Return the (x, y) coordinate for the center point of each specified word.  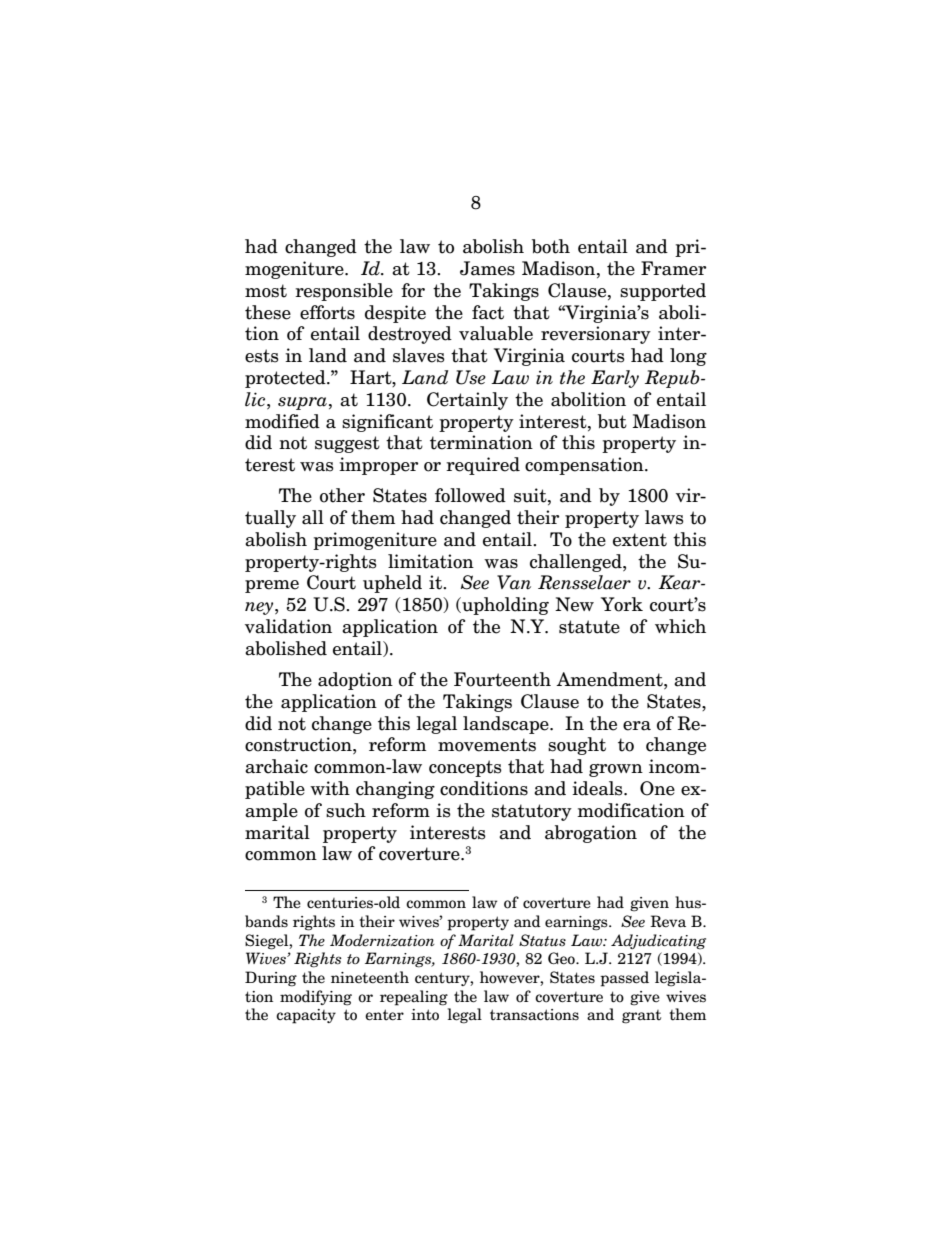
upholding (504, 606)
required (483, 466)
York (622, 604)
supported (663, 292)
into (425, 1015)
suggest (347, 444)
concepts (465, 768)
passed (624, 979)
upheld (392, 584)
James (487, 268)
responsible (344, 292)
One (657, 788)
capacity (306, 1016)
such (346, 810)
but (612, 421)
